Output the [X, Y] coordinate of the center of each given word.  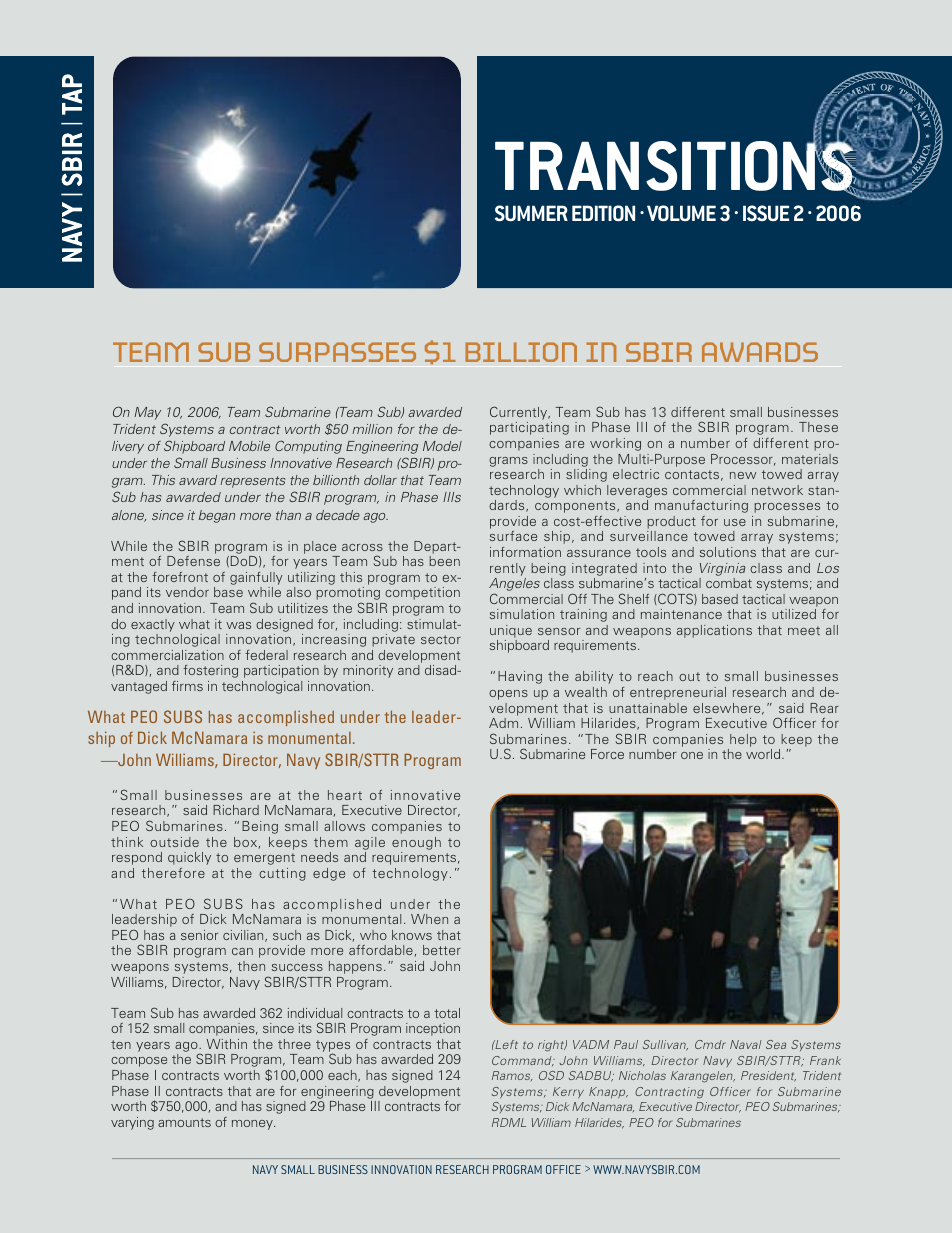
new [743, 475]
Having [520, 677]
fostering [210, 671]
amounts [184, 1122]
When [429, 919]
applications [714, 631]
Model [442, 446]
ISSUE [766, 213]
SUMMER [531, 213]
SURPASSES [337, 352]
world [764, 754]
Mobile [249, 446]
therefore [173, 873]
